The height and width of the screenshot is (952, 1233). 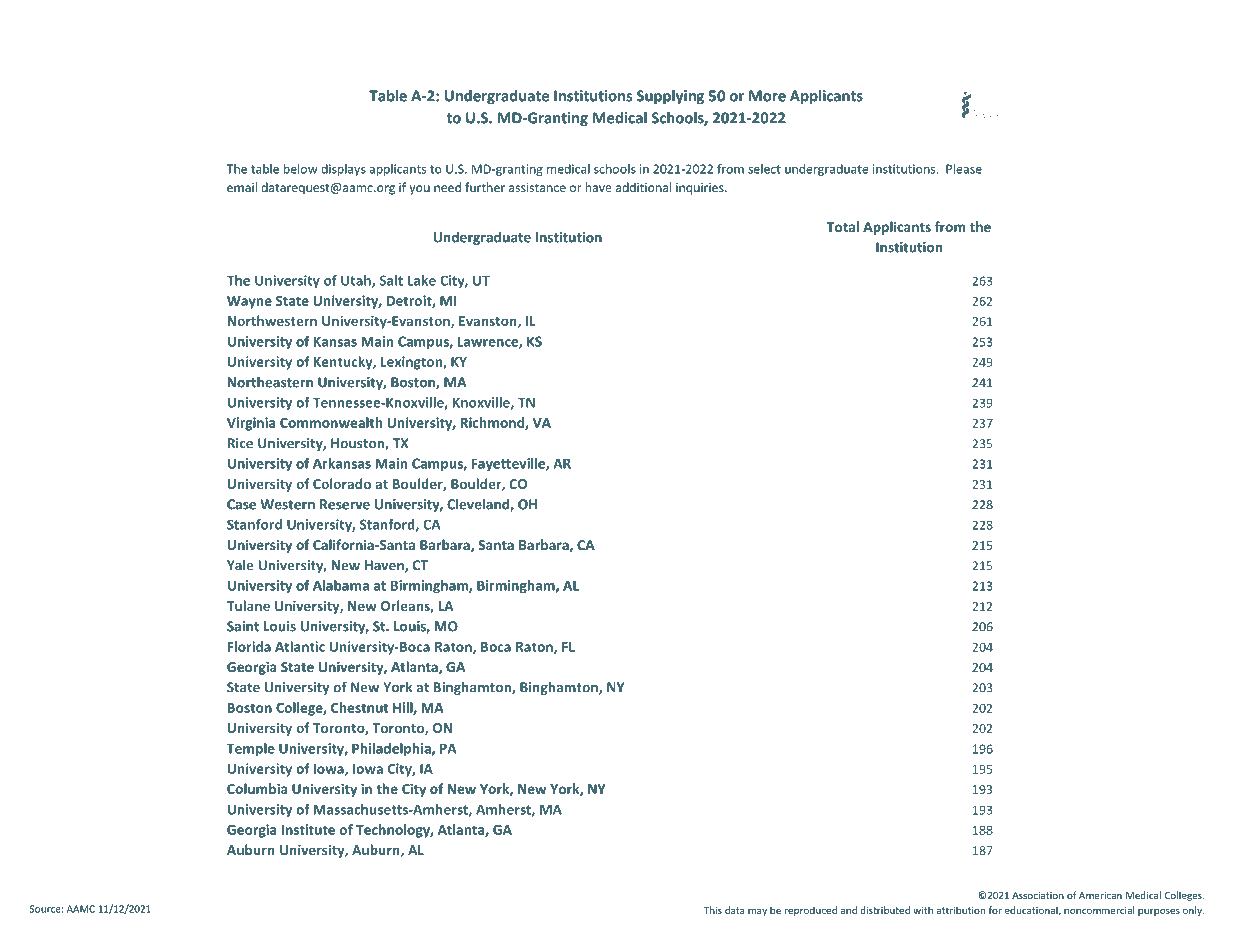 I want to click on This, so click(x=713, y=910).
